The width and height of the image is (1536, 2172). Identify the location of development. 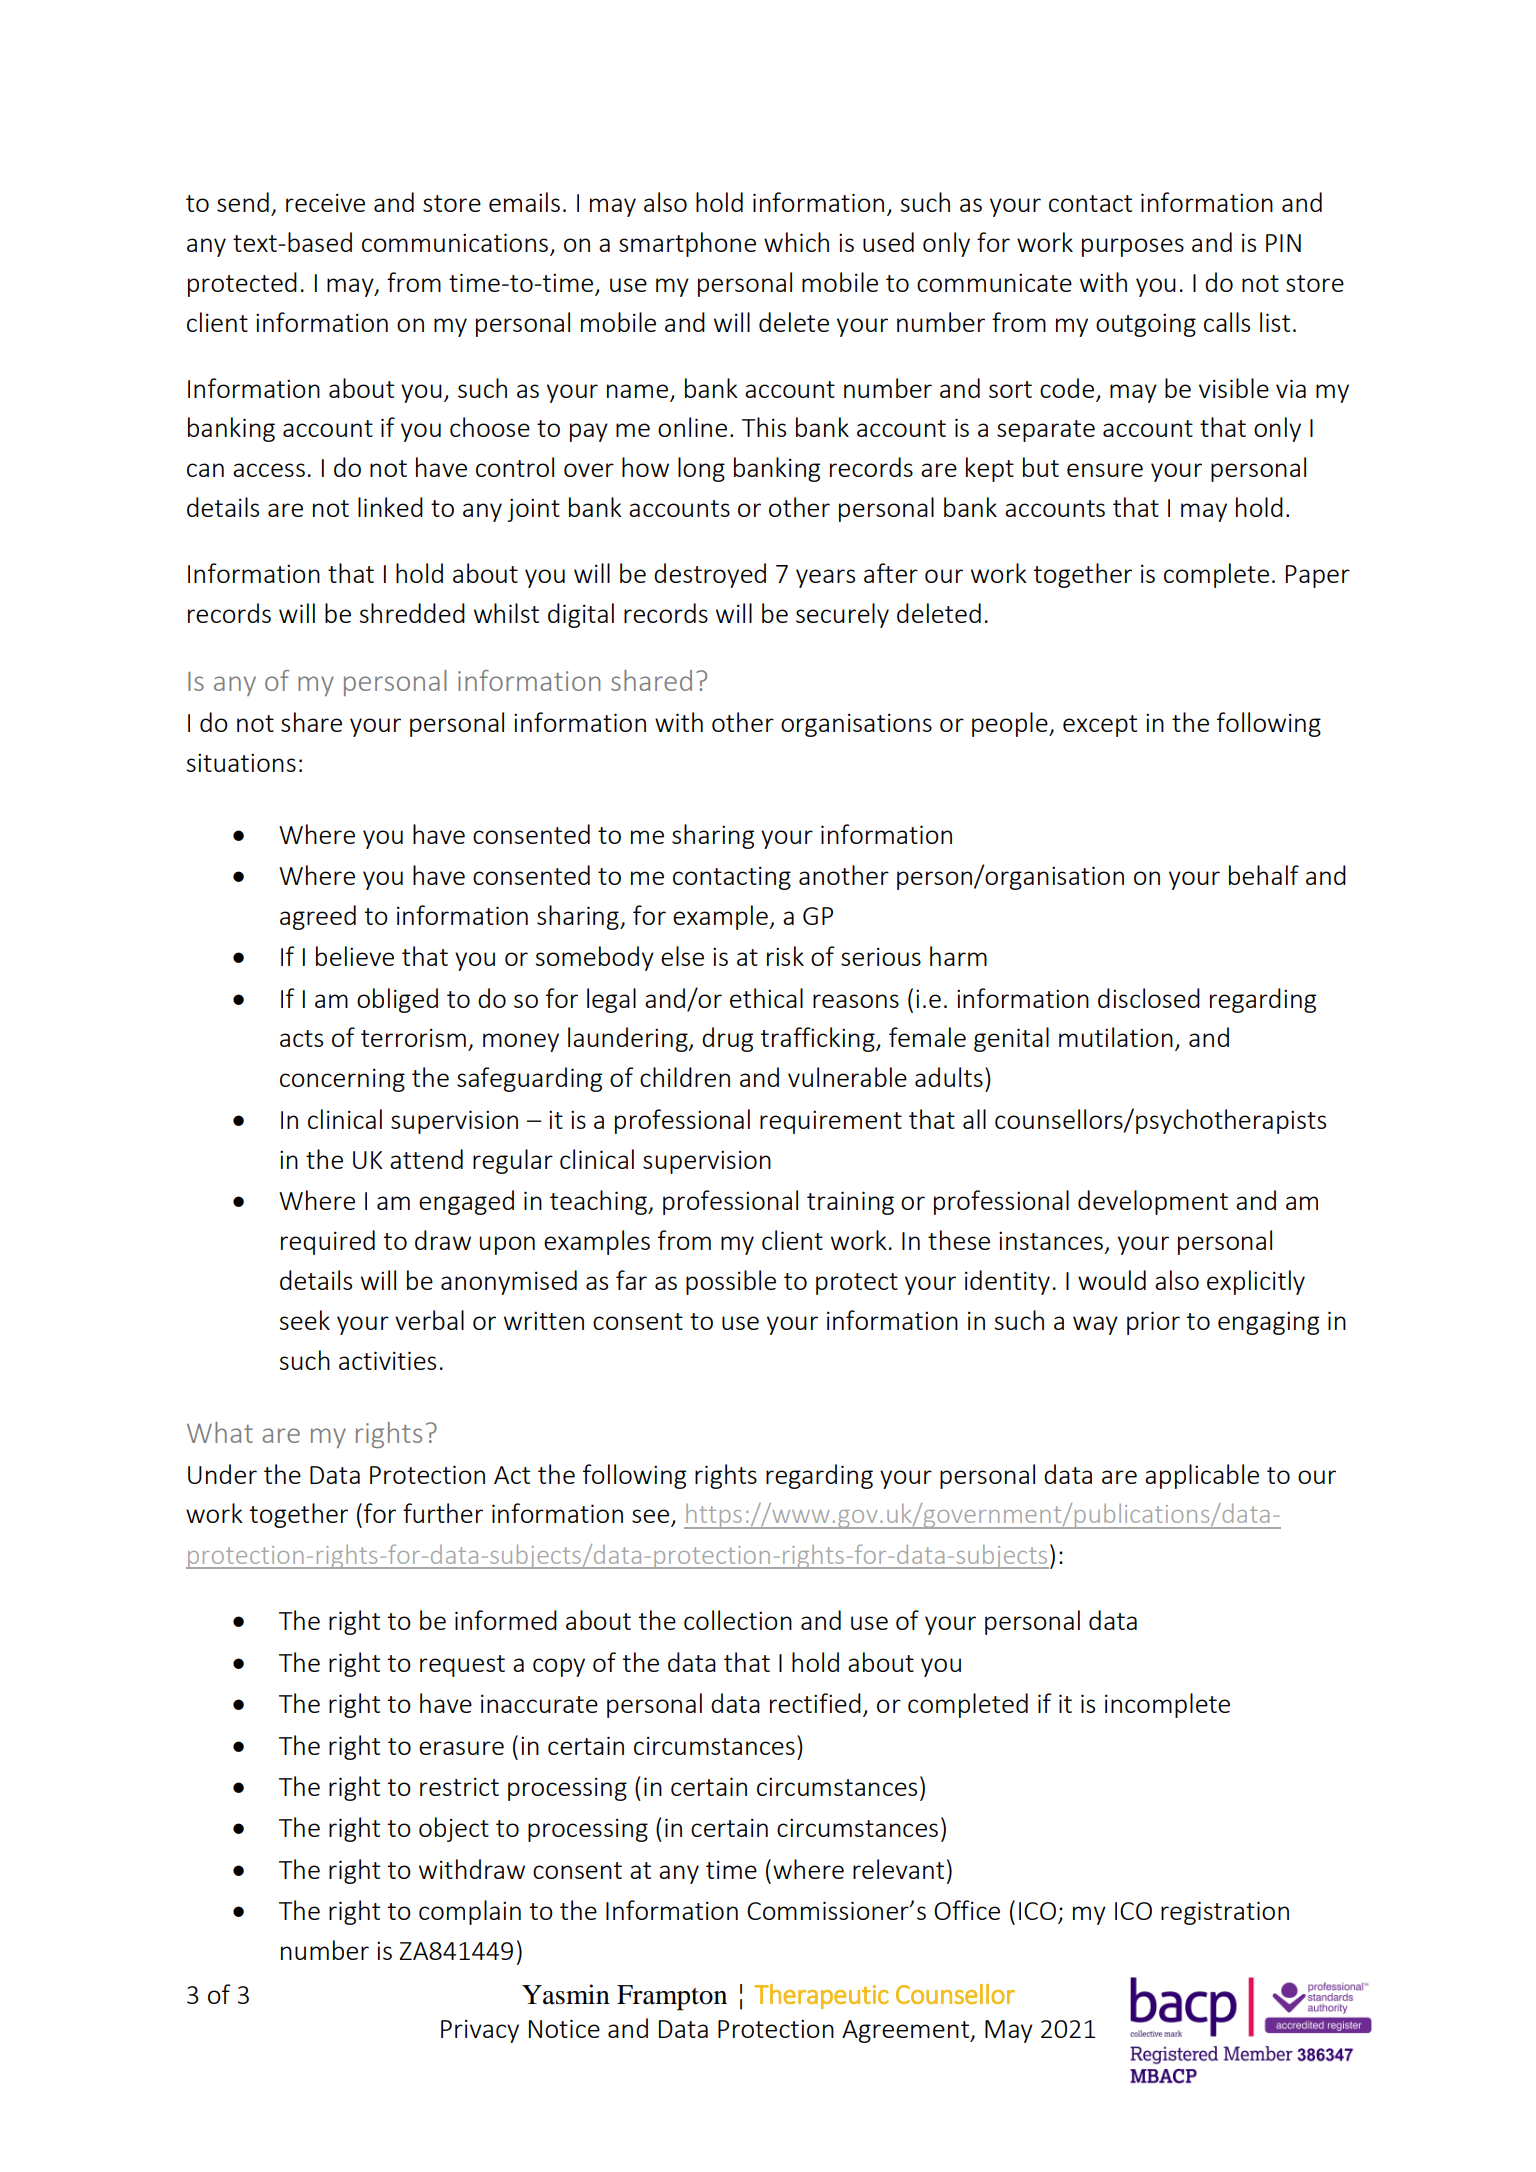
(1153, 1202).
